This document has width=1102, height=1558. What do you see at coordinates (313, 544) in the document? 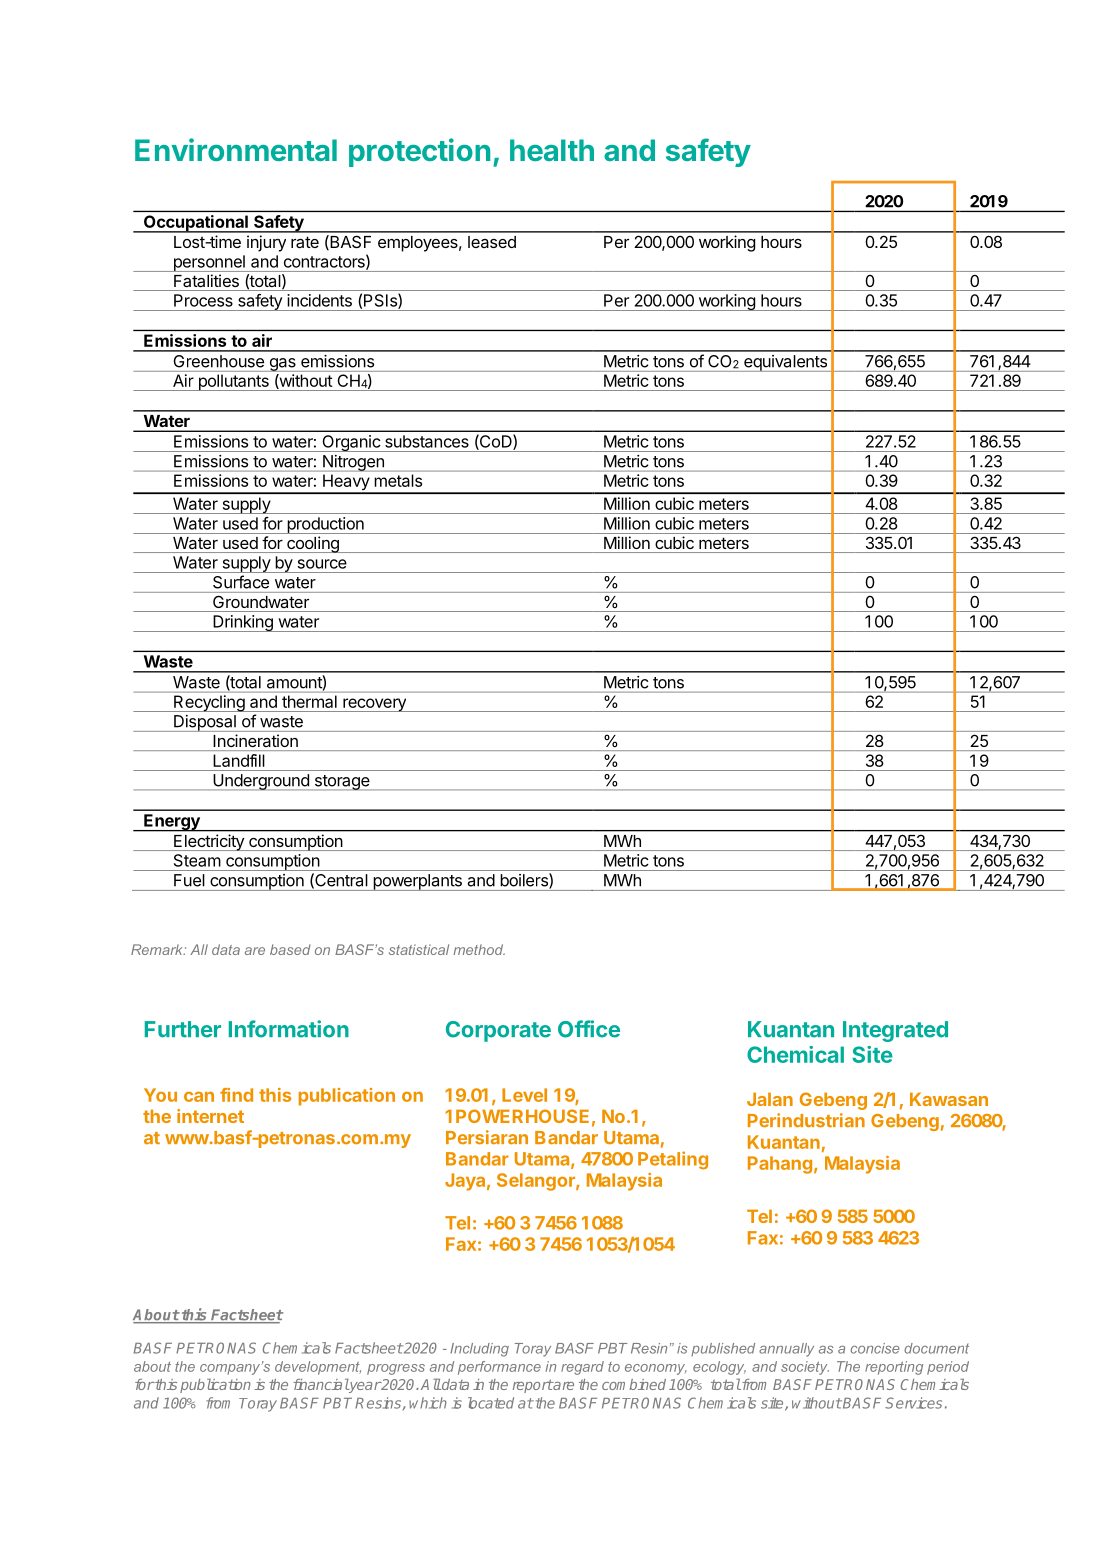
I see `cooling` at bounding box center [313, 544].
